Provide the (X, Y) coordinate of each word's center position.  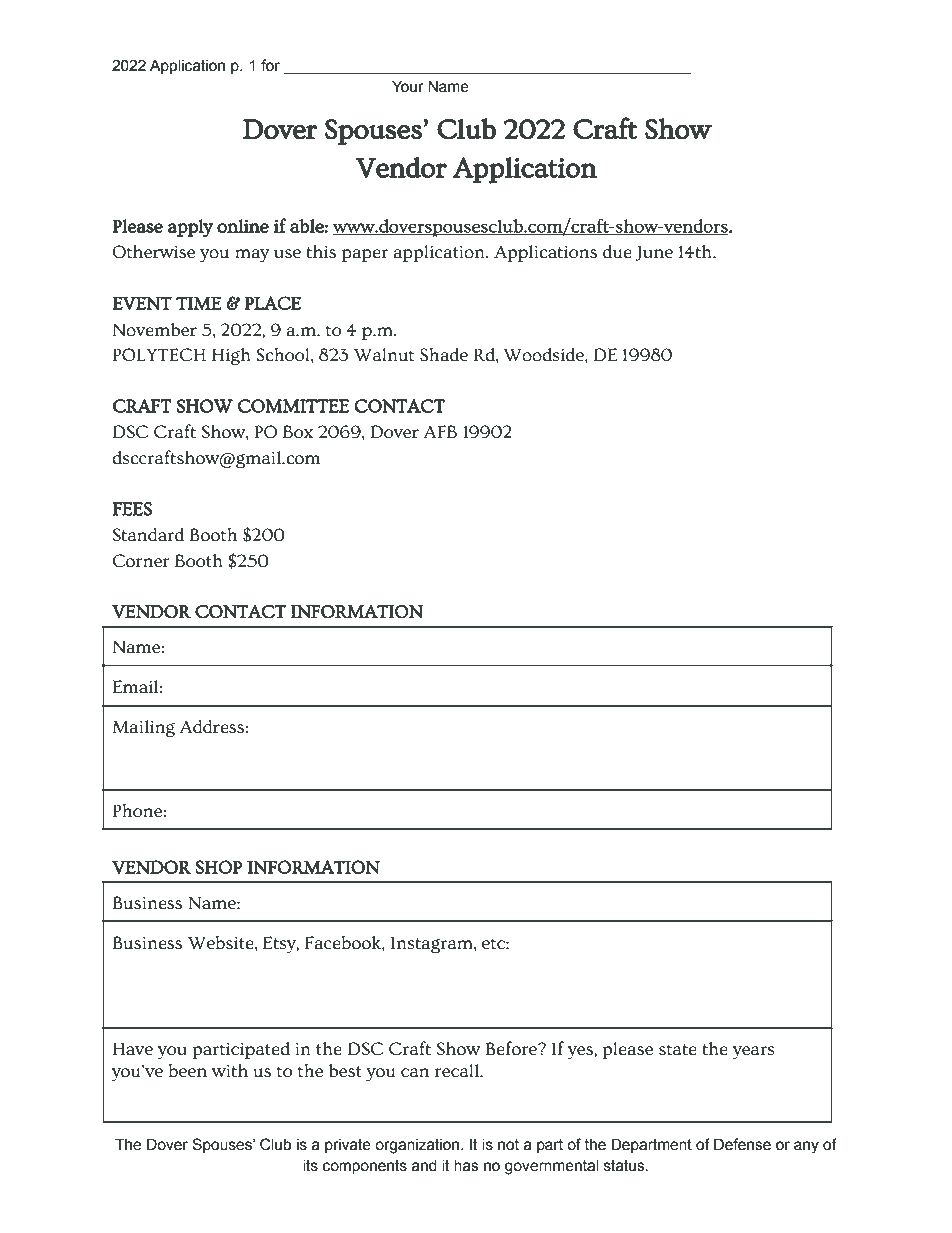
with (230, 1071)
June (654, 253)
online (243, 226)
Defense (742, 1144)
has (466, 1166)
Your (408, 86)
